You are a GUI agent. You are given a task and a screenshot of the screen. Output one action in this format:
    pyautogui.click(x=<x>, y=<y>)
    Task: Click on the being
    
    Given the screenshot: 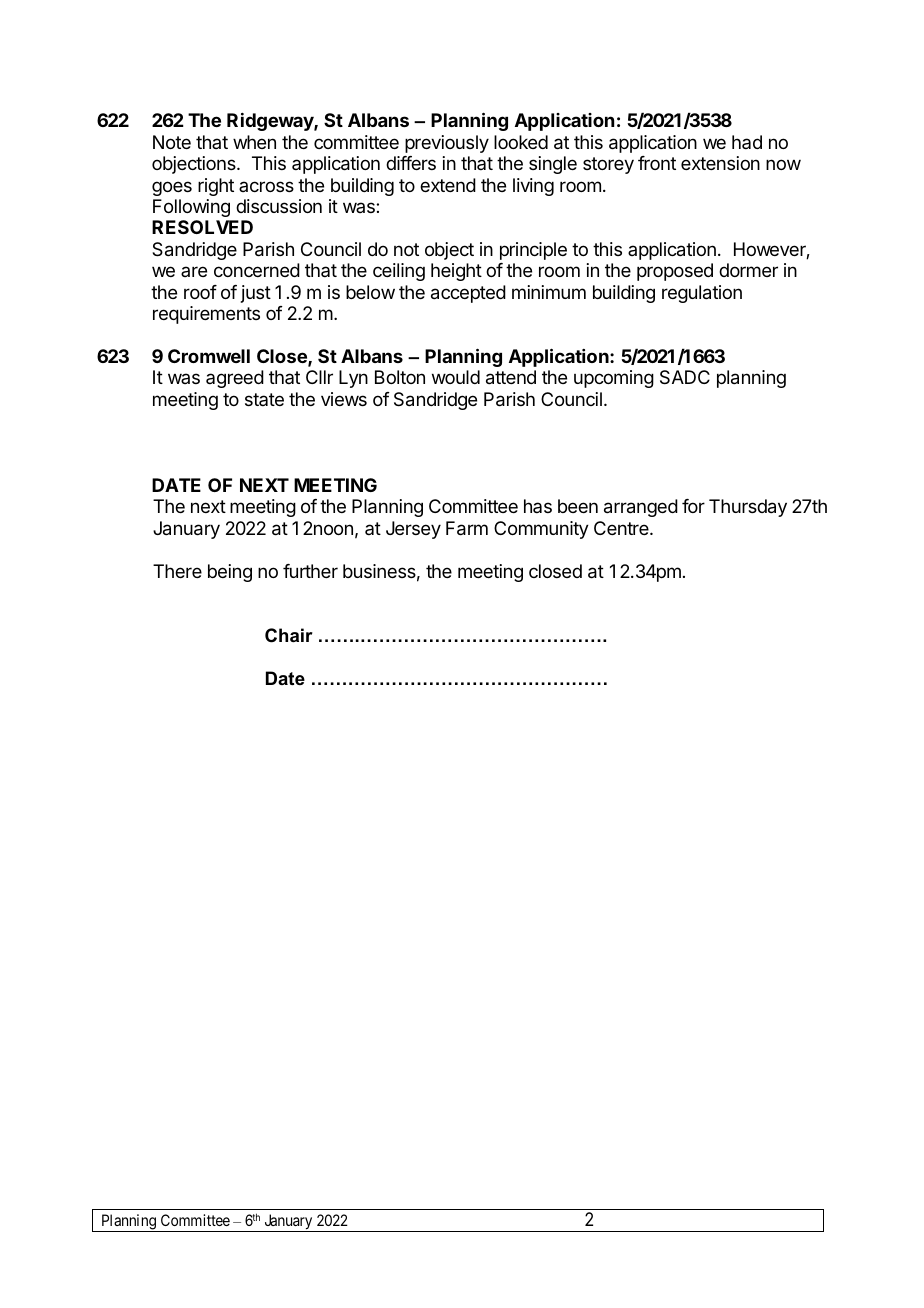 What is the action you would take?
    pyautogui.click(x=230, y=573)
